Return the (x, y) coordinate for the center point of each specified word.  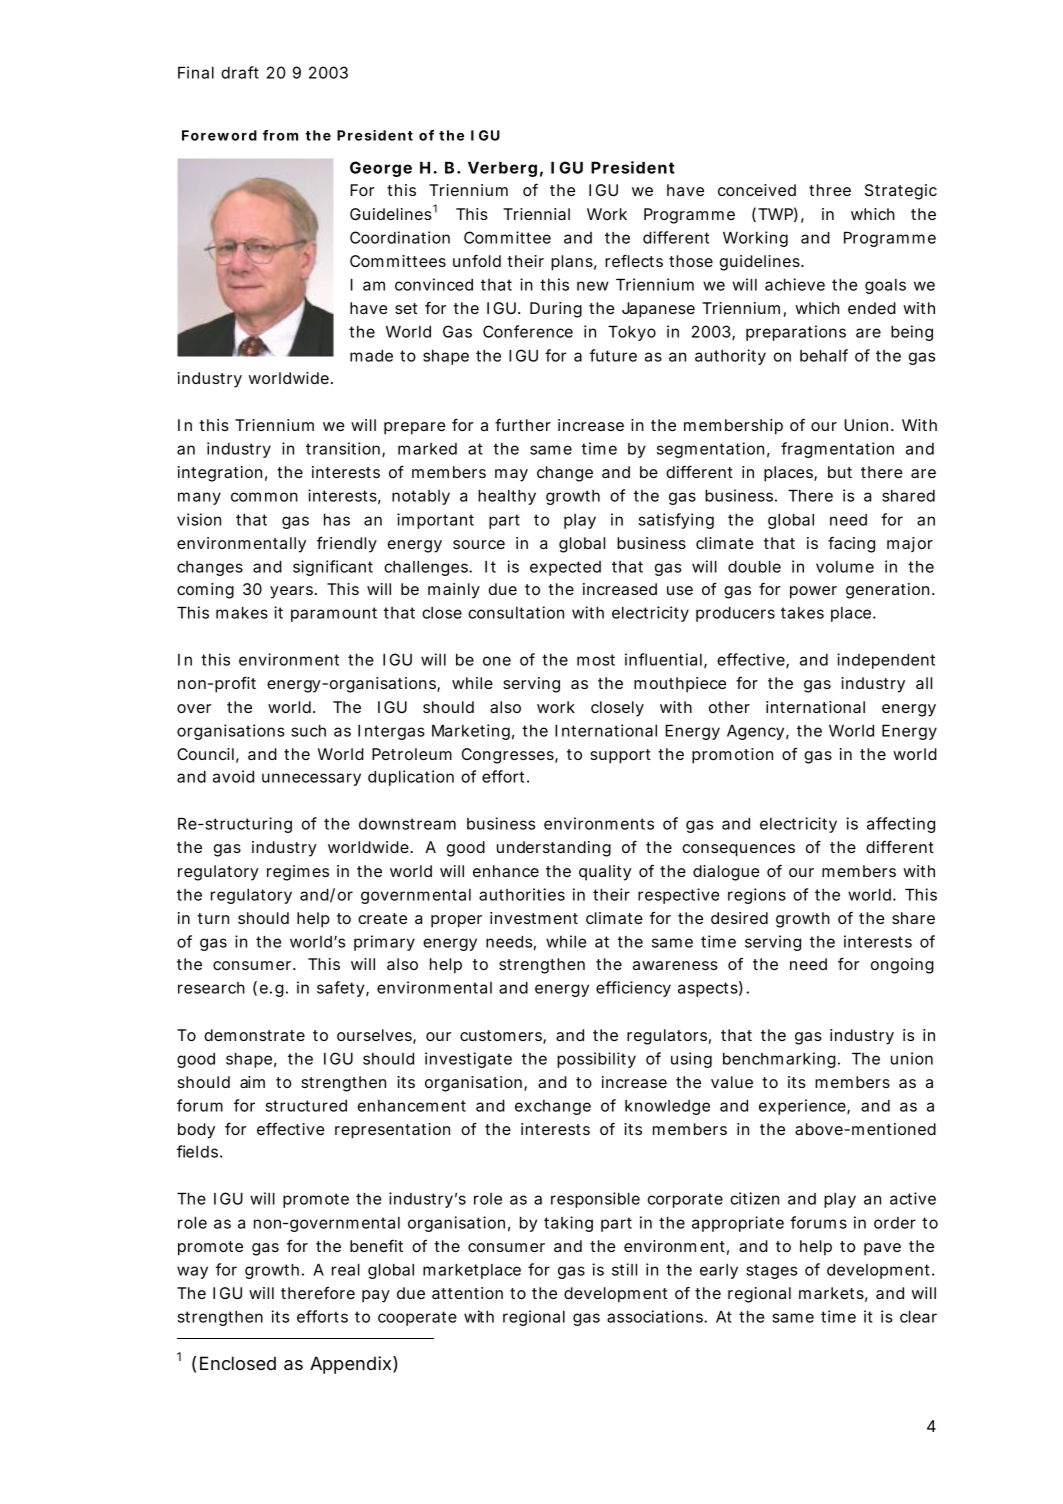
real (346, 1269)
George (381, 169)
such (308, 730)
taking (568, 1224)
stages (771, 1271)
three (830, 190)
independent (886, 661)
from (280, 135)
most (596, 660)
